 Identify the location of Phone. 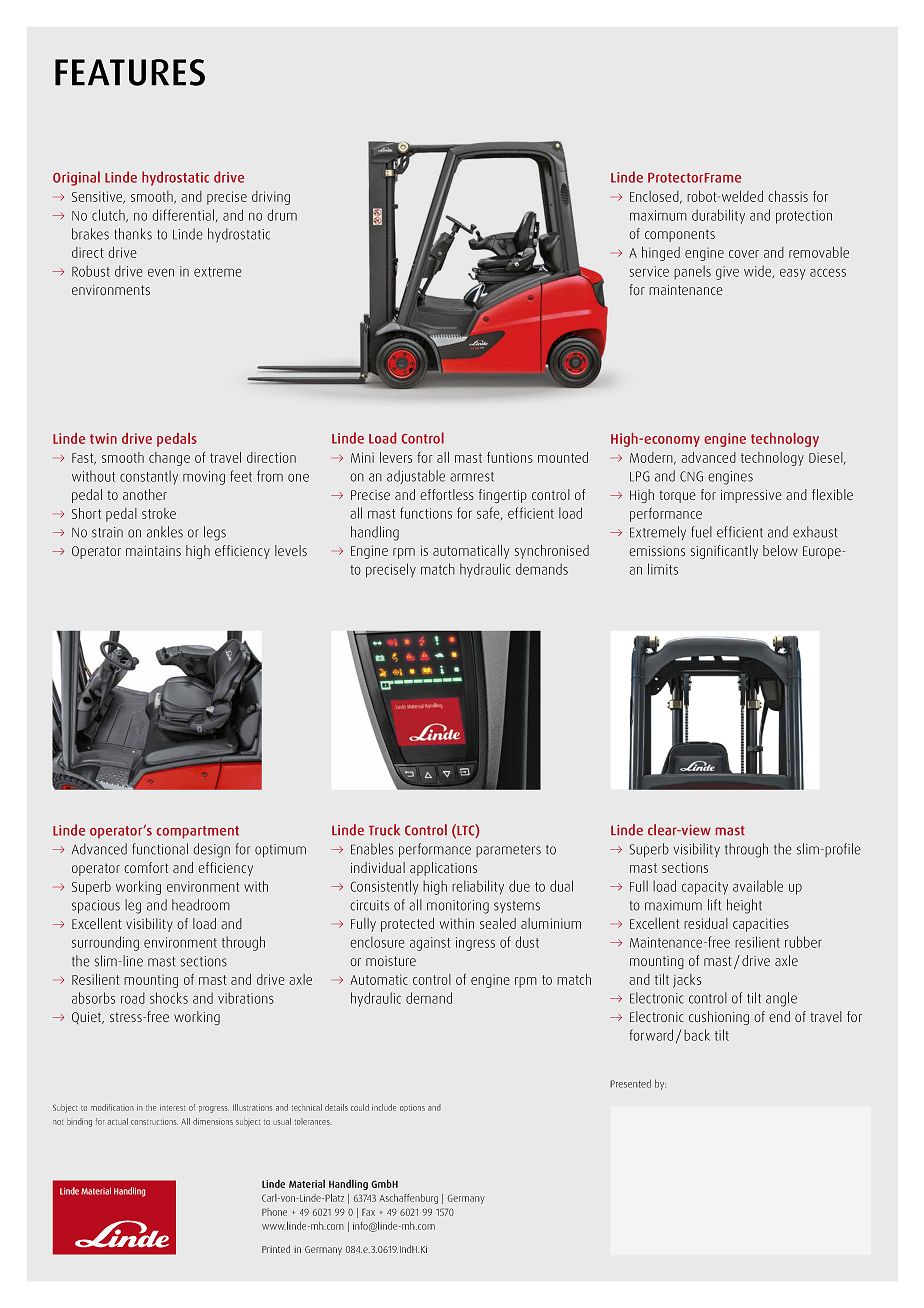
(274, 1212).
